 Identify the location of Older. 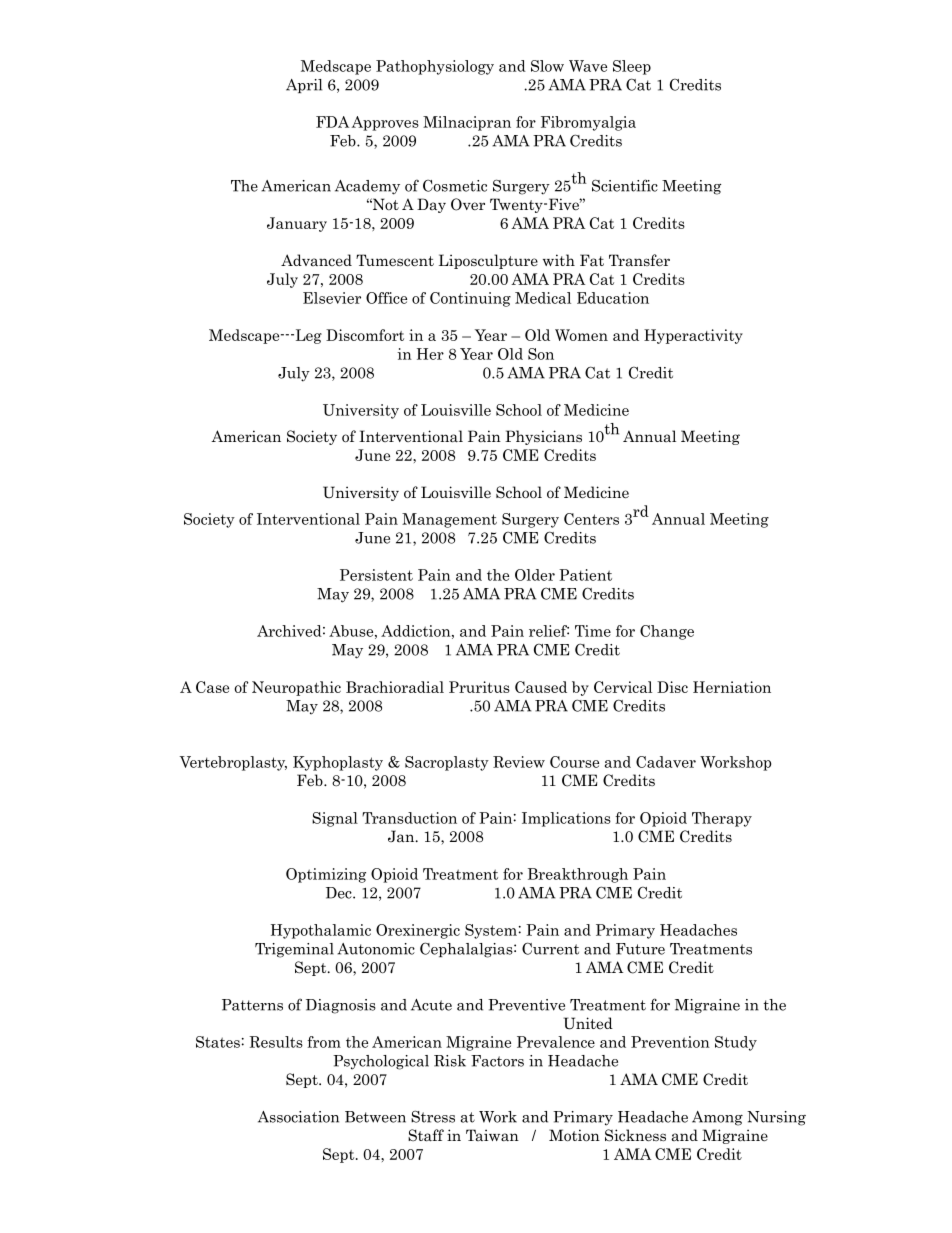
(535, 575).
